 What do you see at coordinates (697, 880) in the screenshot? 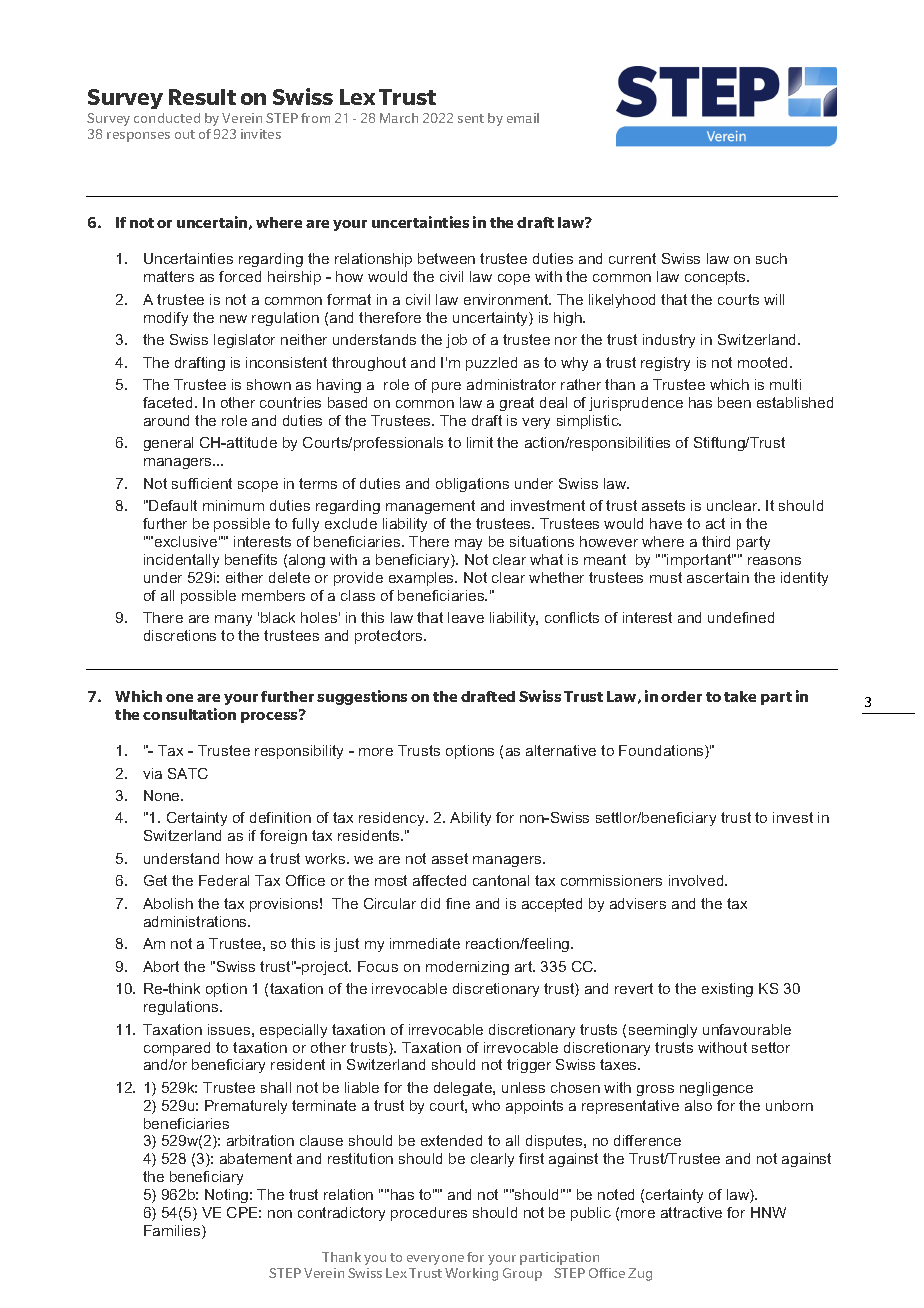
I see `involved` at bounding box center [697, 880].
